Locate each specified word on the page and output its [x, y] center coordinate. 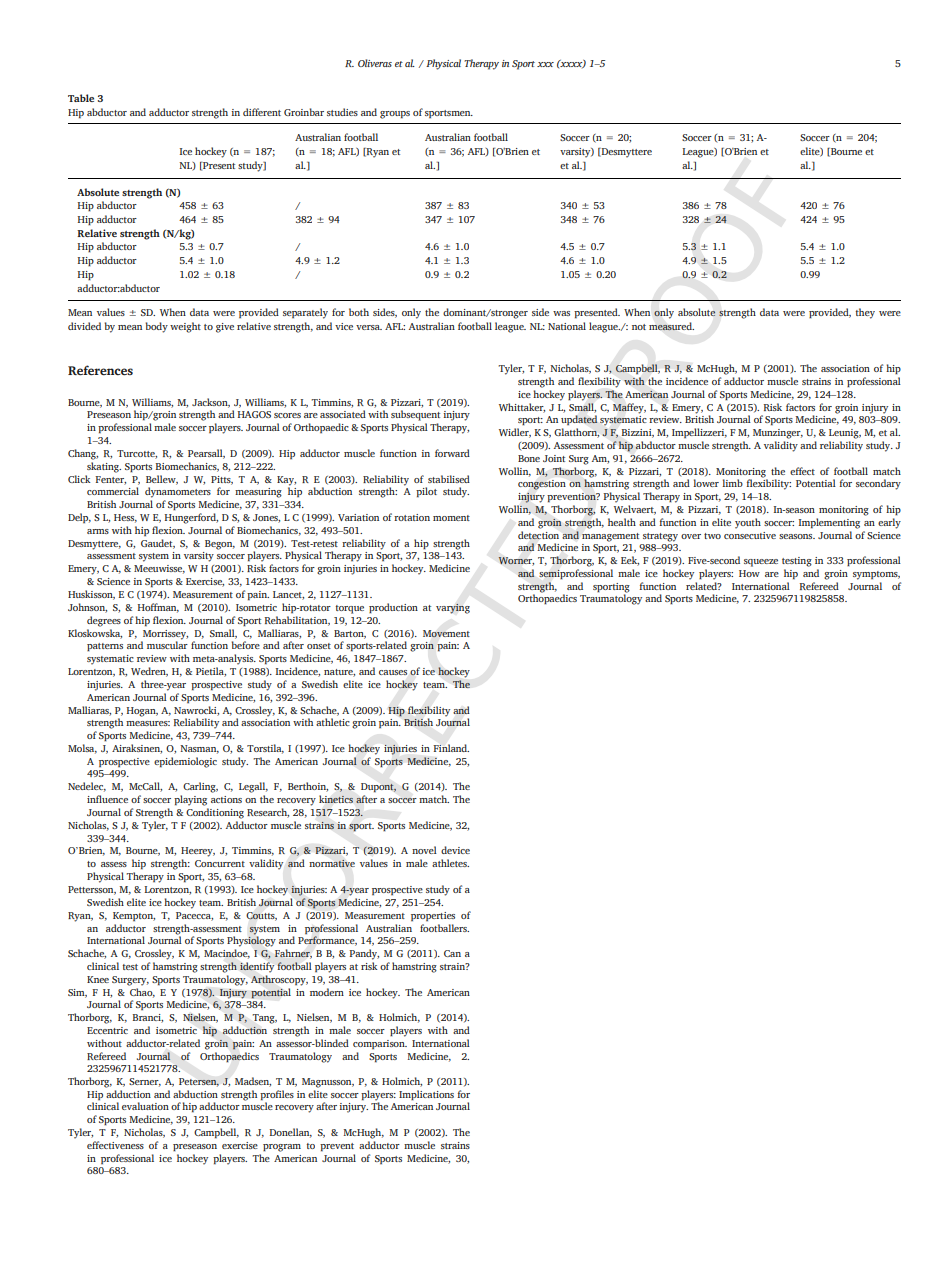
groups [395, 115]
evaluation [145, 1106]
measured [671, 326]
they [865, 313]
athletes [450, 863]
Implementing [829, 523]
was [561, 313]
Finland [451, 748]
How [749, 573]
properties [433, 917]
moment [451, 518]
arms [98, 531]
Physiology [251, 940]
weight [185, 327]
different [262, 112]
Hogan [142, 712]
